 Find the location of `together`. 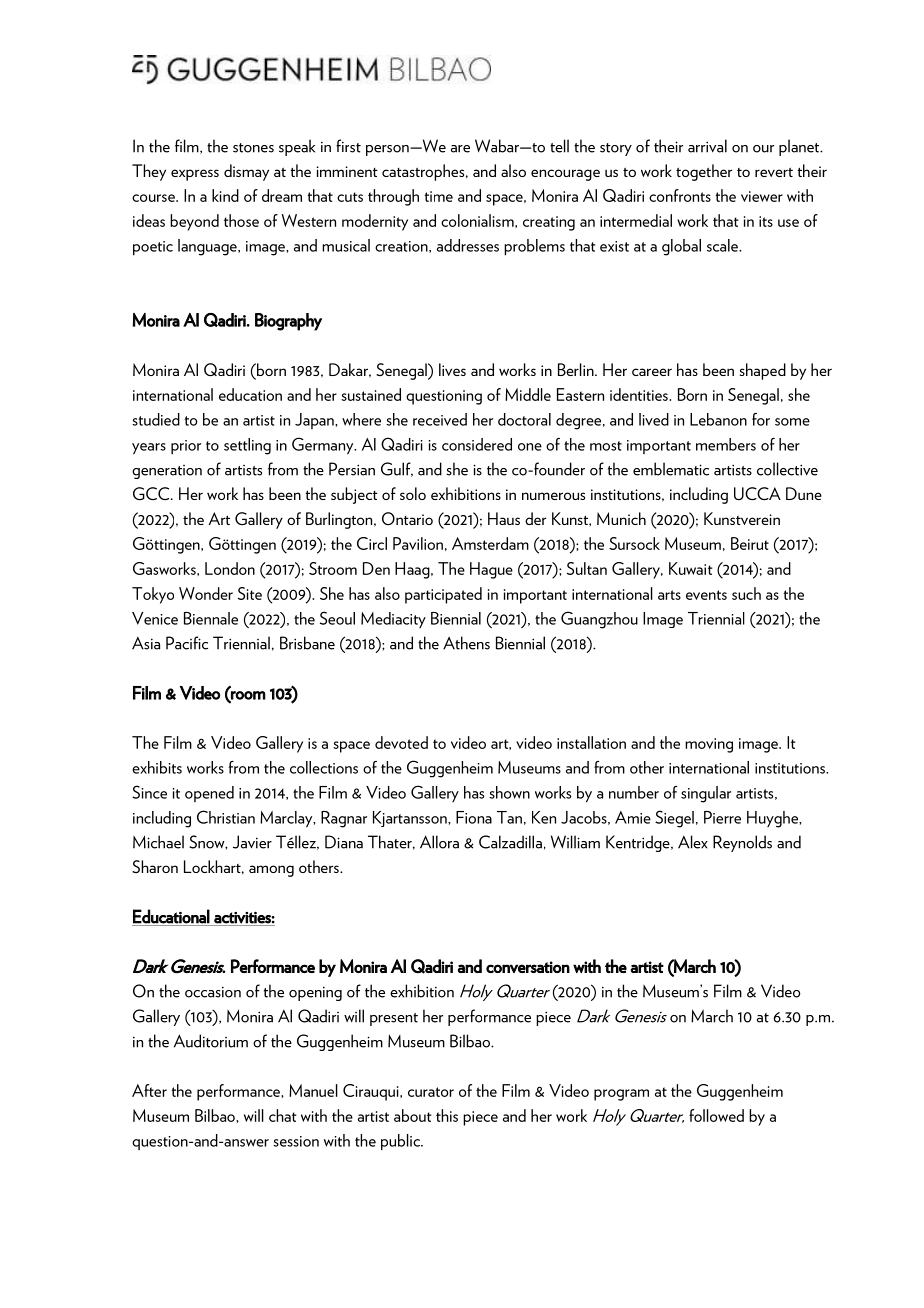

together is located at coordinates (704, 172).
